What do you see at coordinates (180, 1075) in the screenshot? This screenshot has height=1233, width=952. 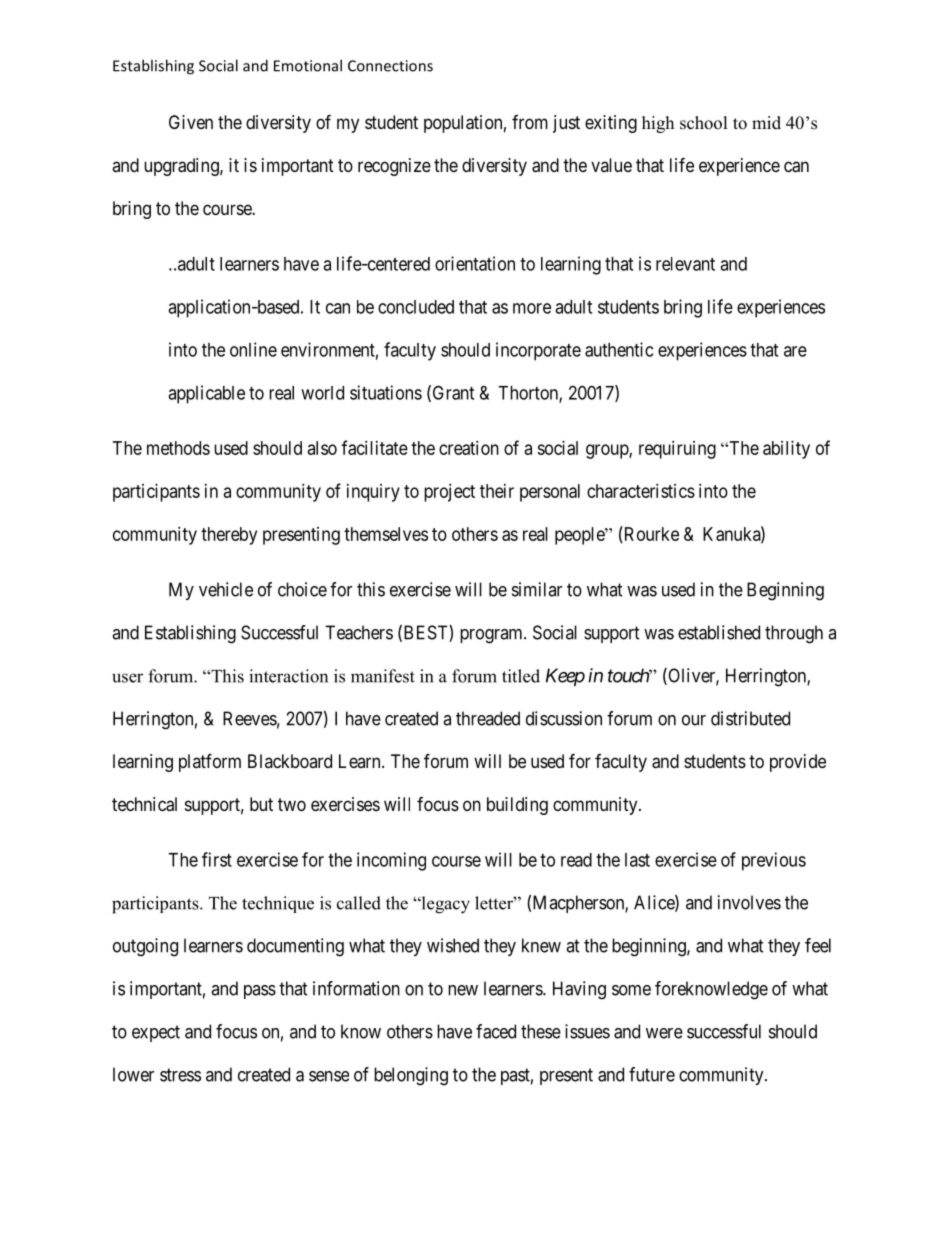 I see `stress` at bounding box center [180, 1075].
